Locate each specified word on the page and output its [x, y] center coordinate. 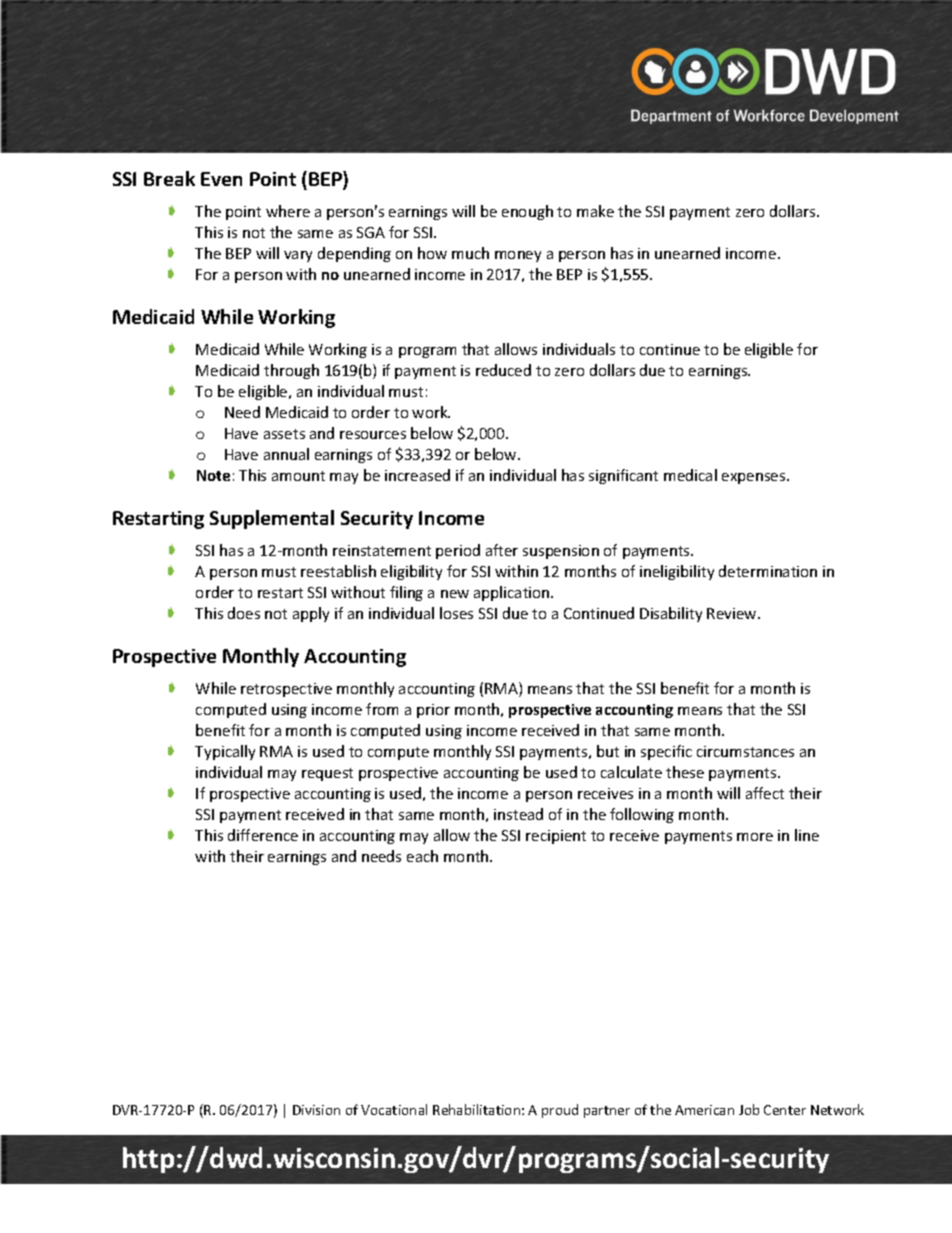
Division [316, 1110]
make [595, 211]
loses [456, 613]
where [288, 211]
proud [560, 1111]
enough [527, 212]
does [244, 613]
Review [733, 613]
